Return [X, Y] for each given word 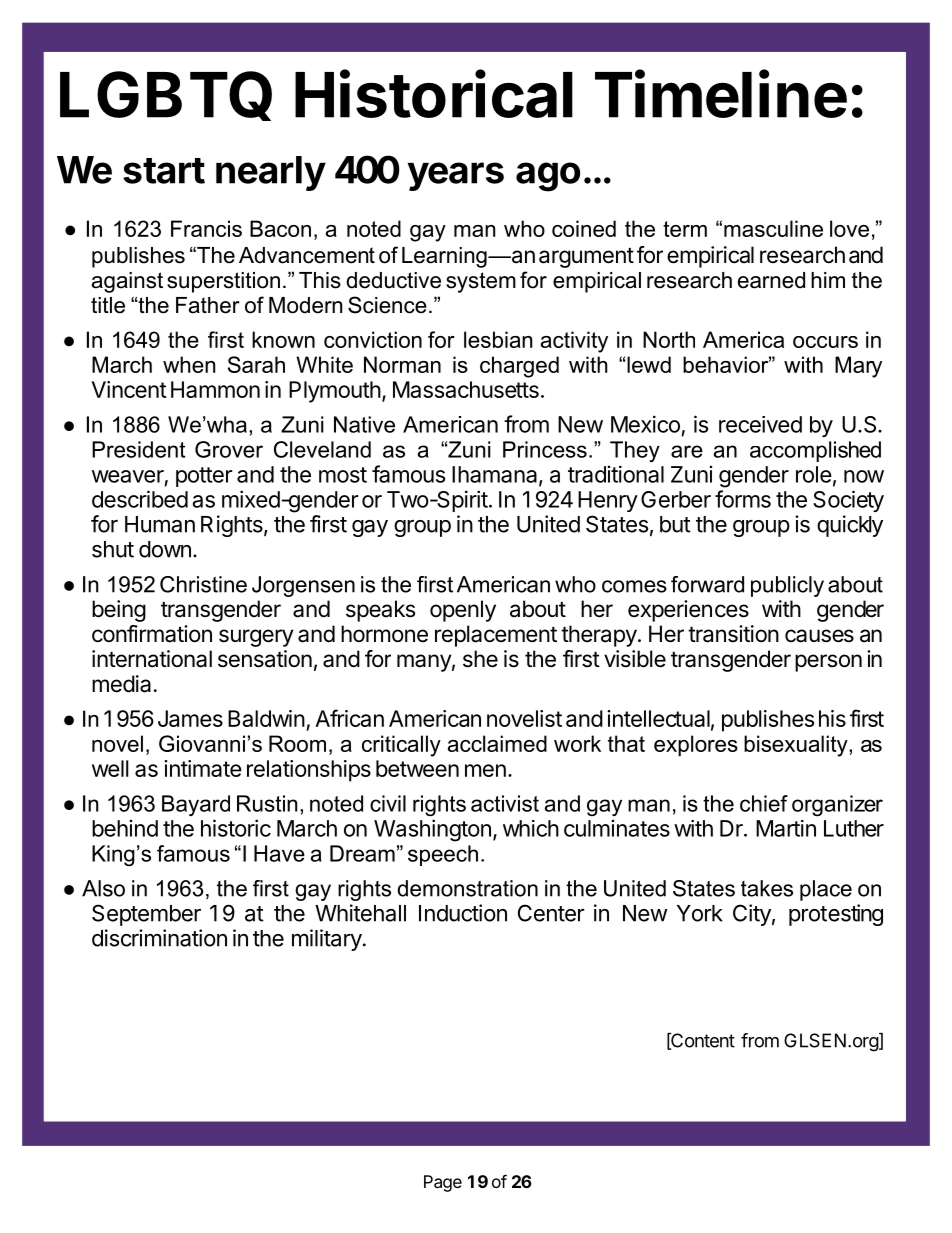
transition [733, 634]
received [760, 424]
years [456, 176]
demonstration [467, 888]
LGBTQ [166, 96]
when [189, 364]
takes [767, 888]
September [146, 915]
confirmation [152, 634]
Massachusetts [466, 389]
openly [463, 611]
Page [443, 1183]
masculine [773, 228]
